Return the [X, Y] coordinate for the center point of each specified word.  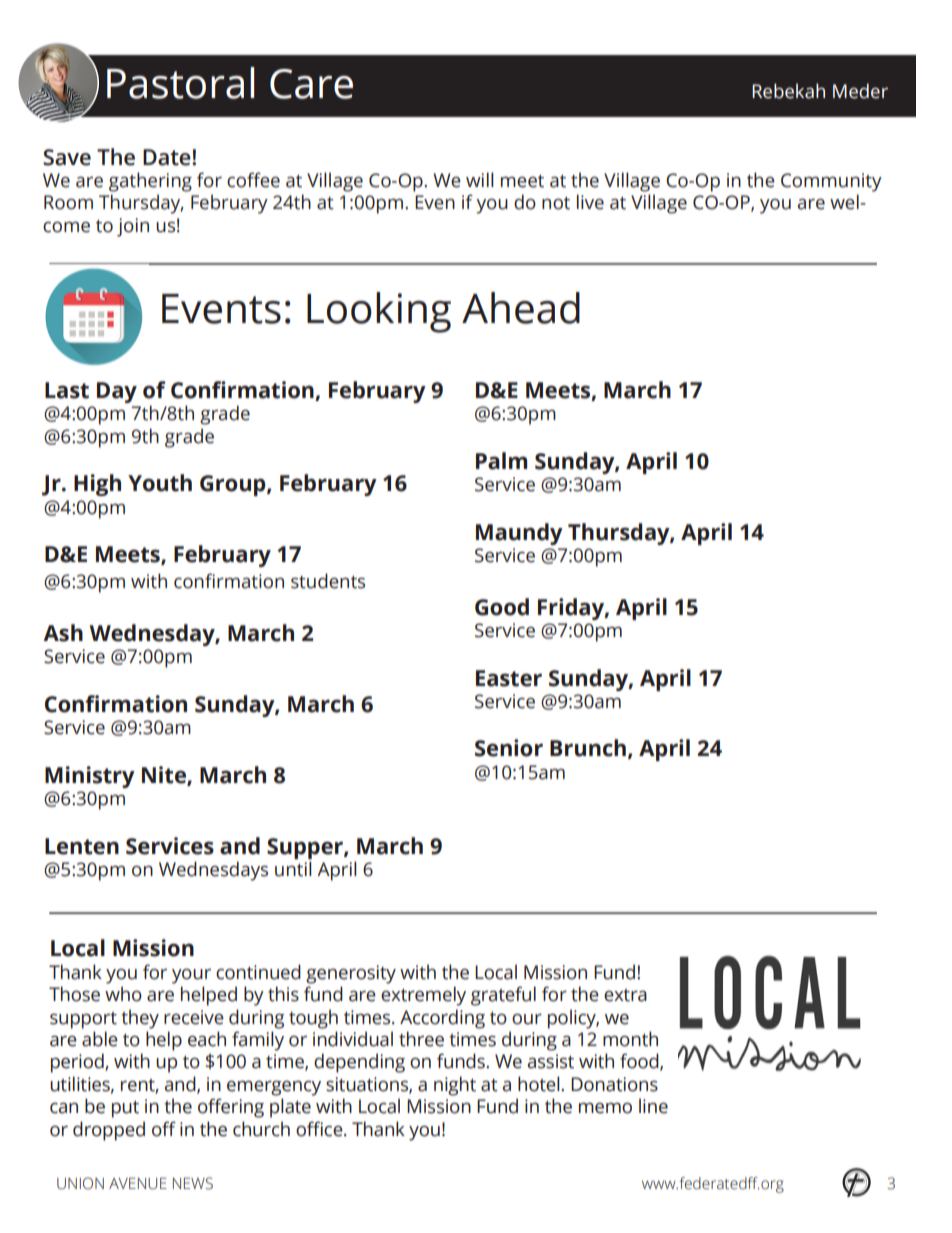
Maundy [519, 534]
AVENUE [138, 1183]
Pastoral [180, 83]
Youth [160, 483]
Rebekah [788, 91]
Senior [509, 748]
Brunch [588, 748]
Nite [165, 775]
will [479, 179]
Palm [501, 461]
